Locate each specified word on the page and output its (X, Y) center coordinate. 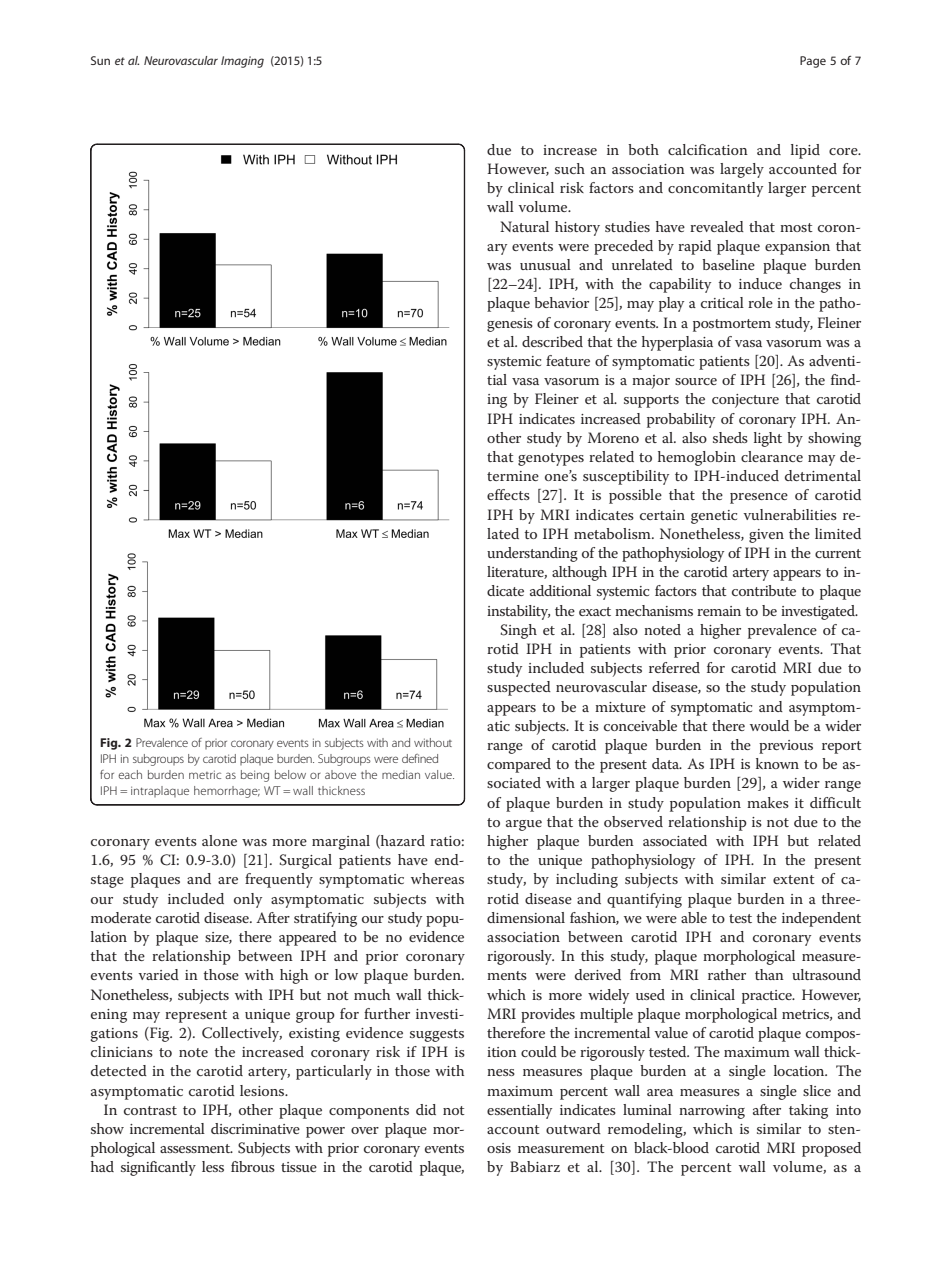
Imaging (242, 62)
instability (518, 612)
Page (813, 62)
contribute (764, 590)
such (570, 168)
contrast (150, 1110)
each (130, 774)
